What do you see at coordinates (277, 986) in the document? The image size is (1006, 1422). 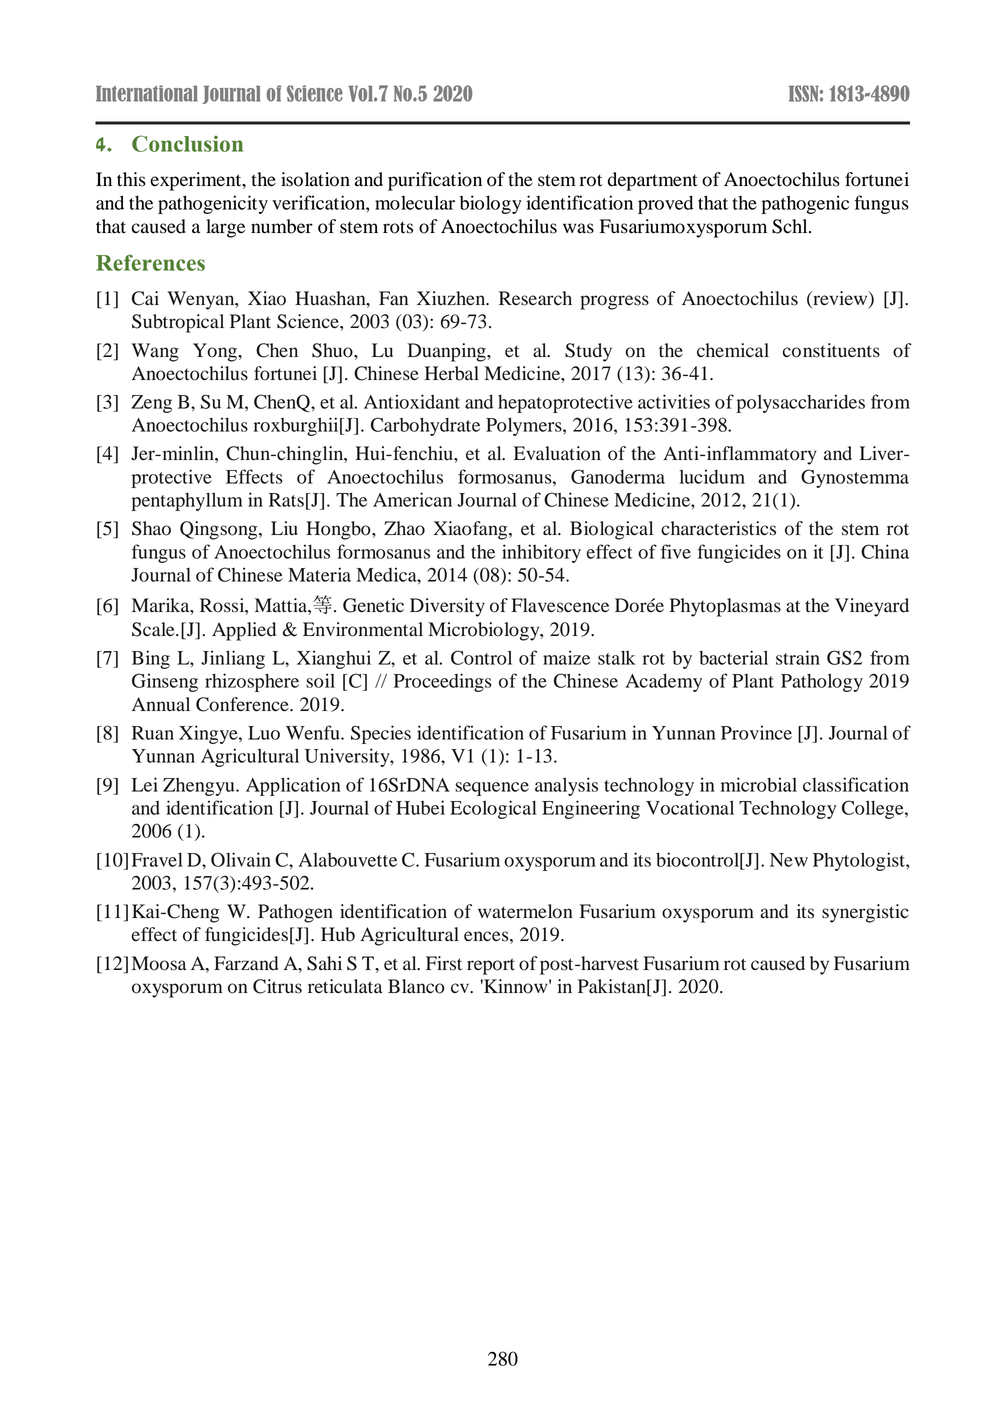 I see `Citrus` at bounding box center [277, 986].
